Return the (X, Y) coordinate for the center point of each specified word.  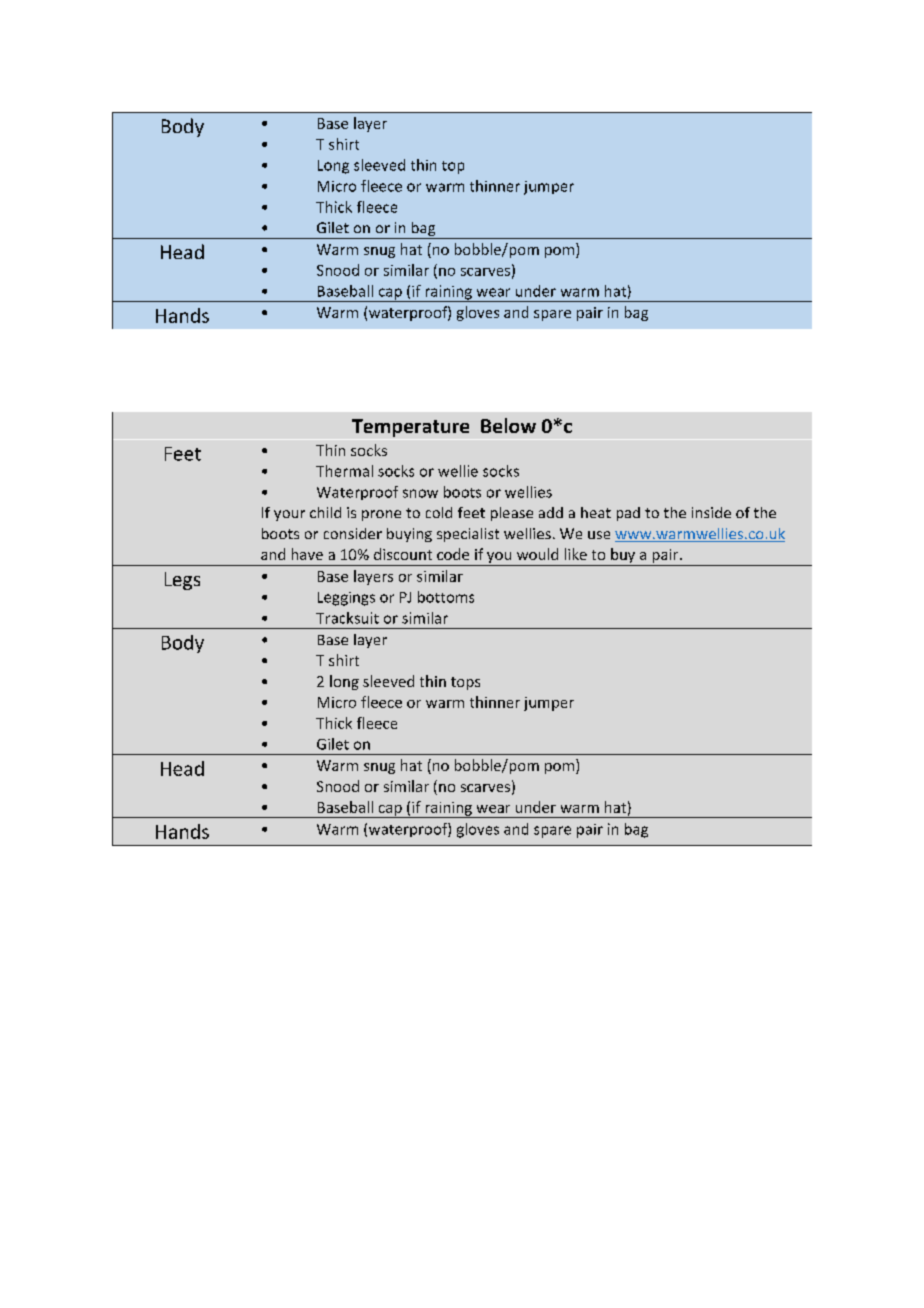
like (576, 554)
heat (596, 512)
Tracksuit (347, 618)
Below (508, 425)
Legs (182, 581)
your (289, 515)
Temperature (410, 428)
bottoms (446, 597)
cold (439, 512)
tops (465, 683)
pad (628, 514)
